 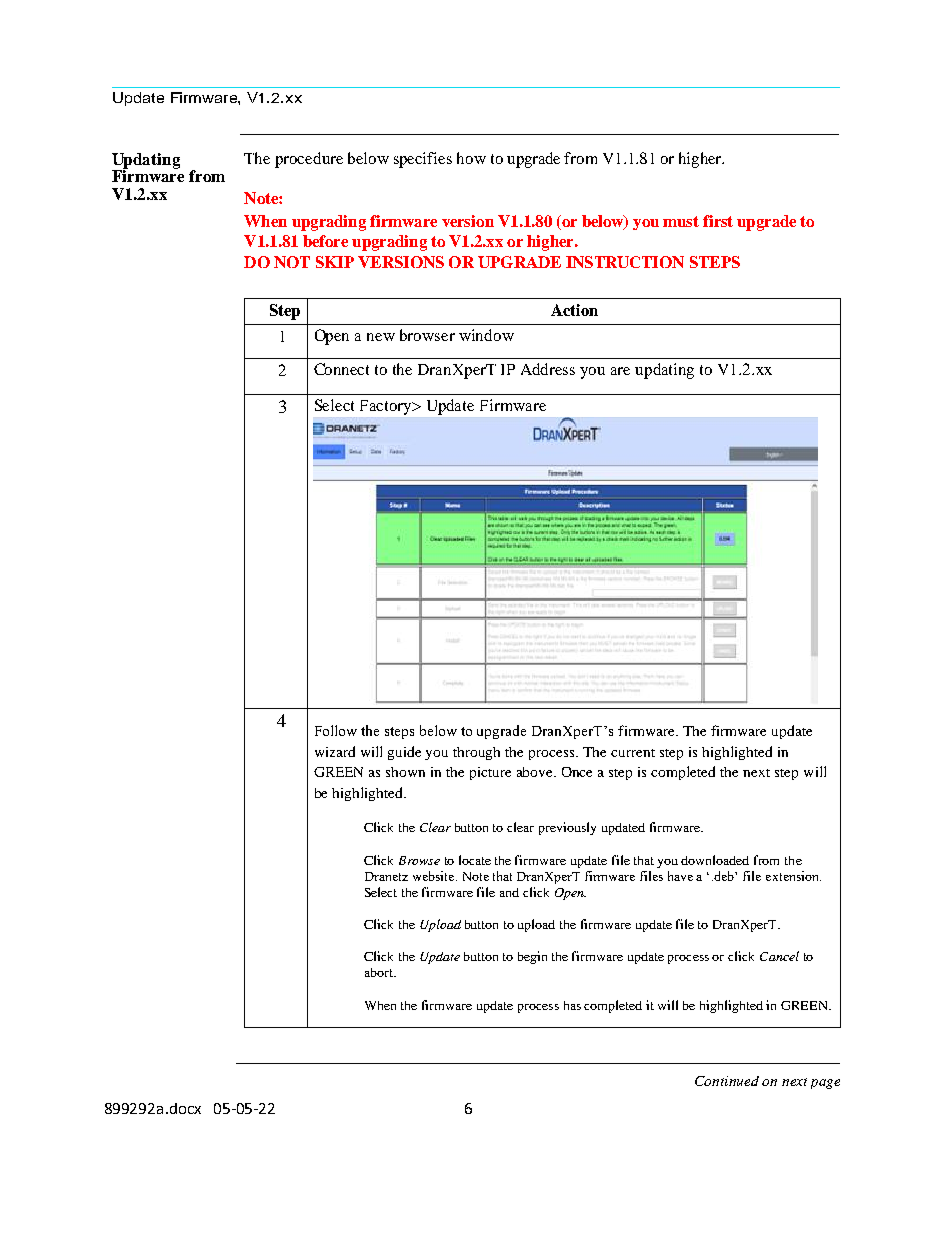 I want to click on shown, so click(x=405, y=772).
